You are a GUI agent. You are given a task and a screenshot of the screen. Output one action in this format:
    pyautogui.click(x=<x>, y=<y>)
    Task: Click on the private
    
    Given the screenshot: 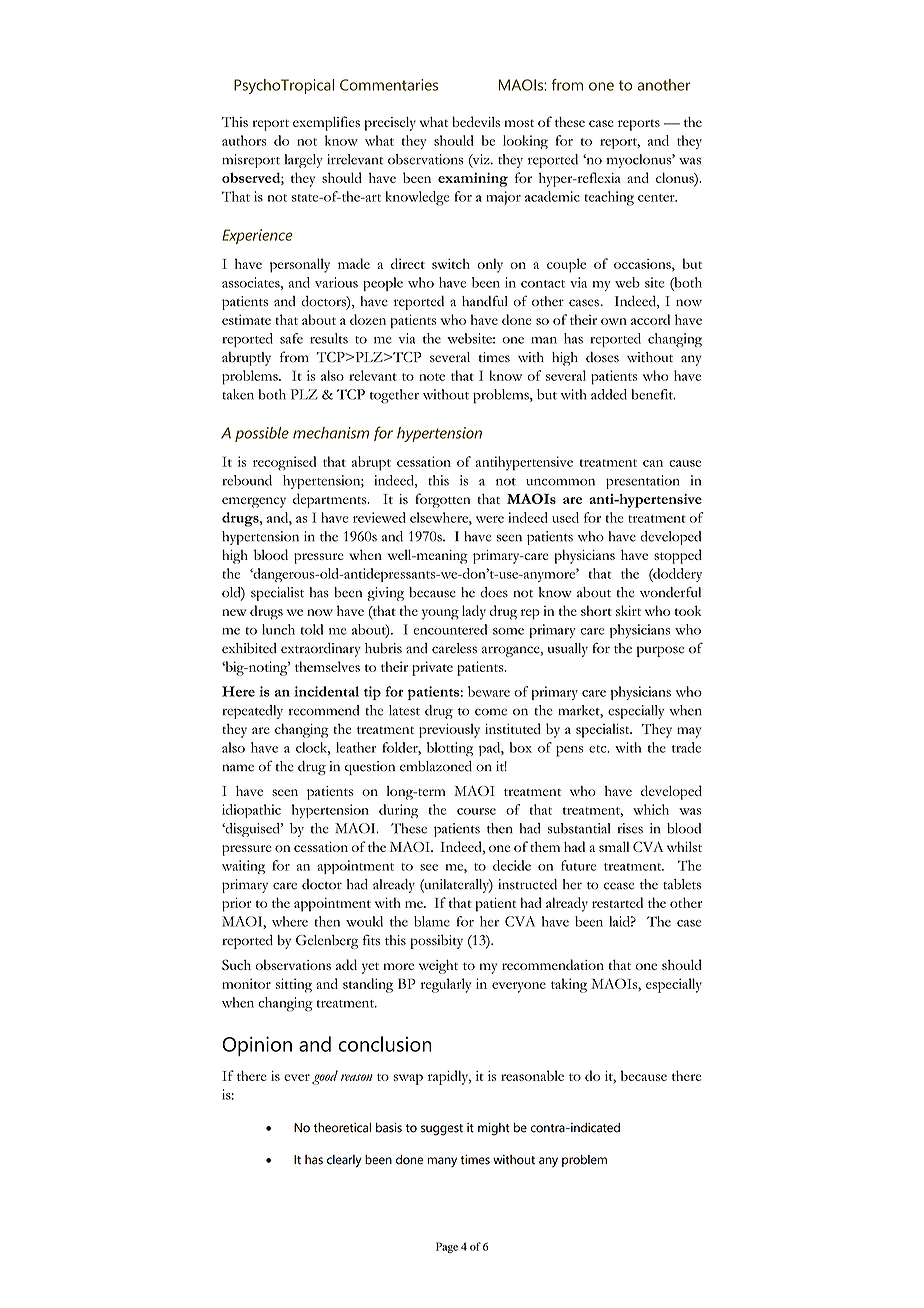 What is the action you would take?
    pyautogui.click(x=432, y=668)
